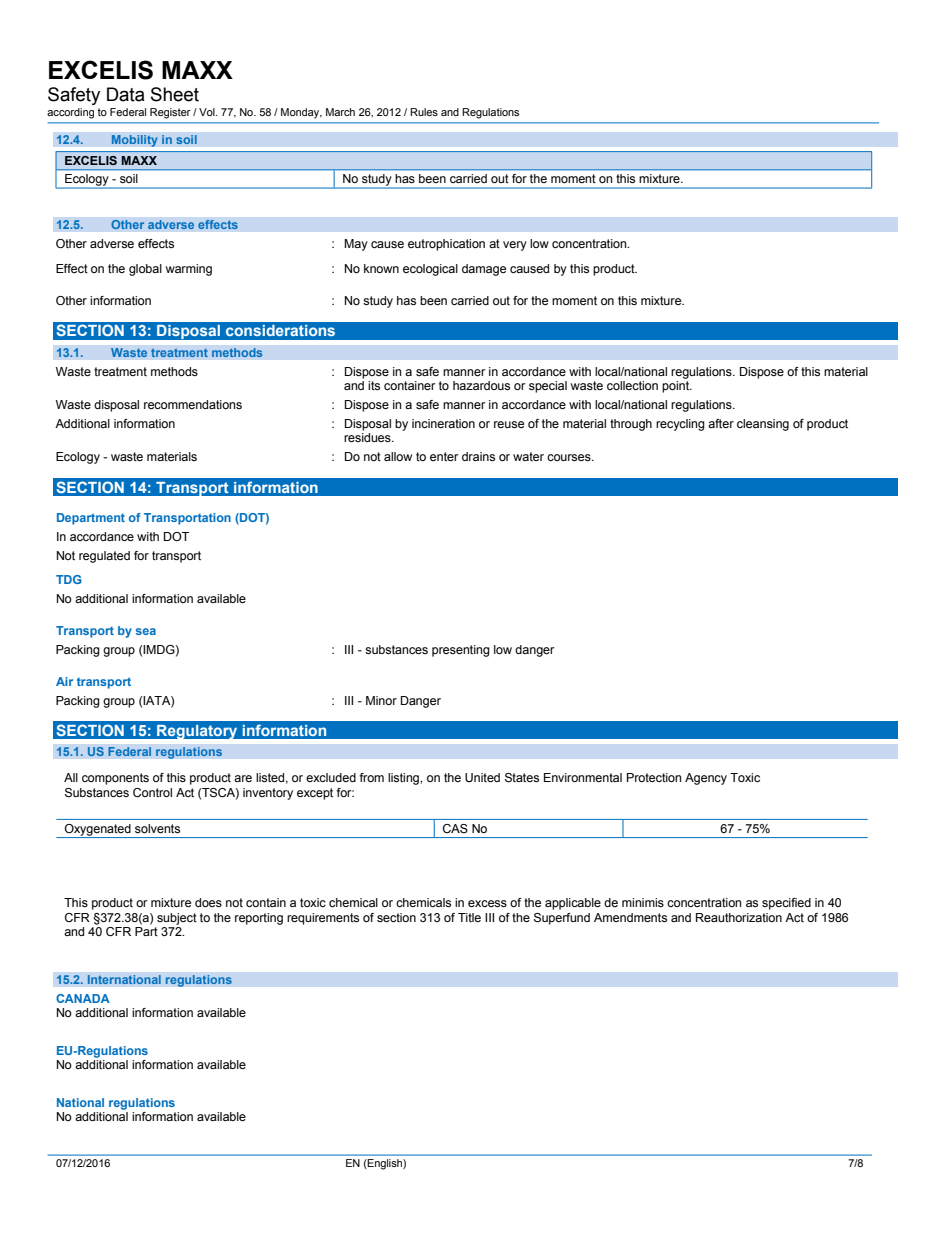 This image has height=1233, width=952. What do you see at coordinates (677, 387) in the image?
I see `point` at bounding box center [677, 387].
